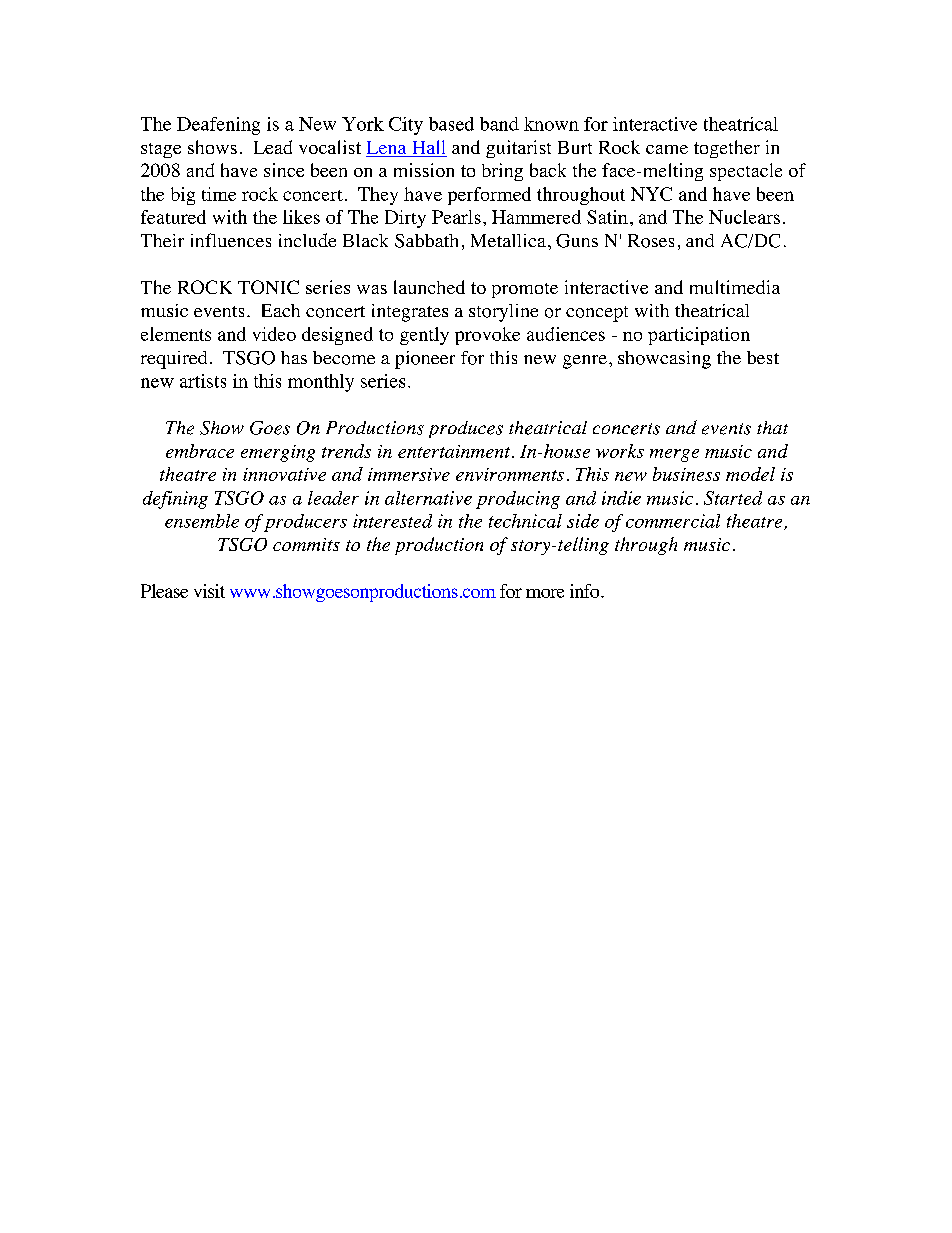 This screenshot has width=952, height=1233. Describe the element at coordinates (209, 591) in the screenshot. I see `visit` at that location.
